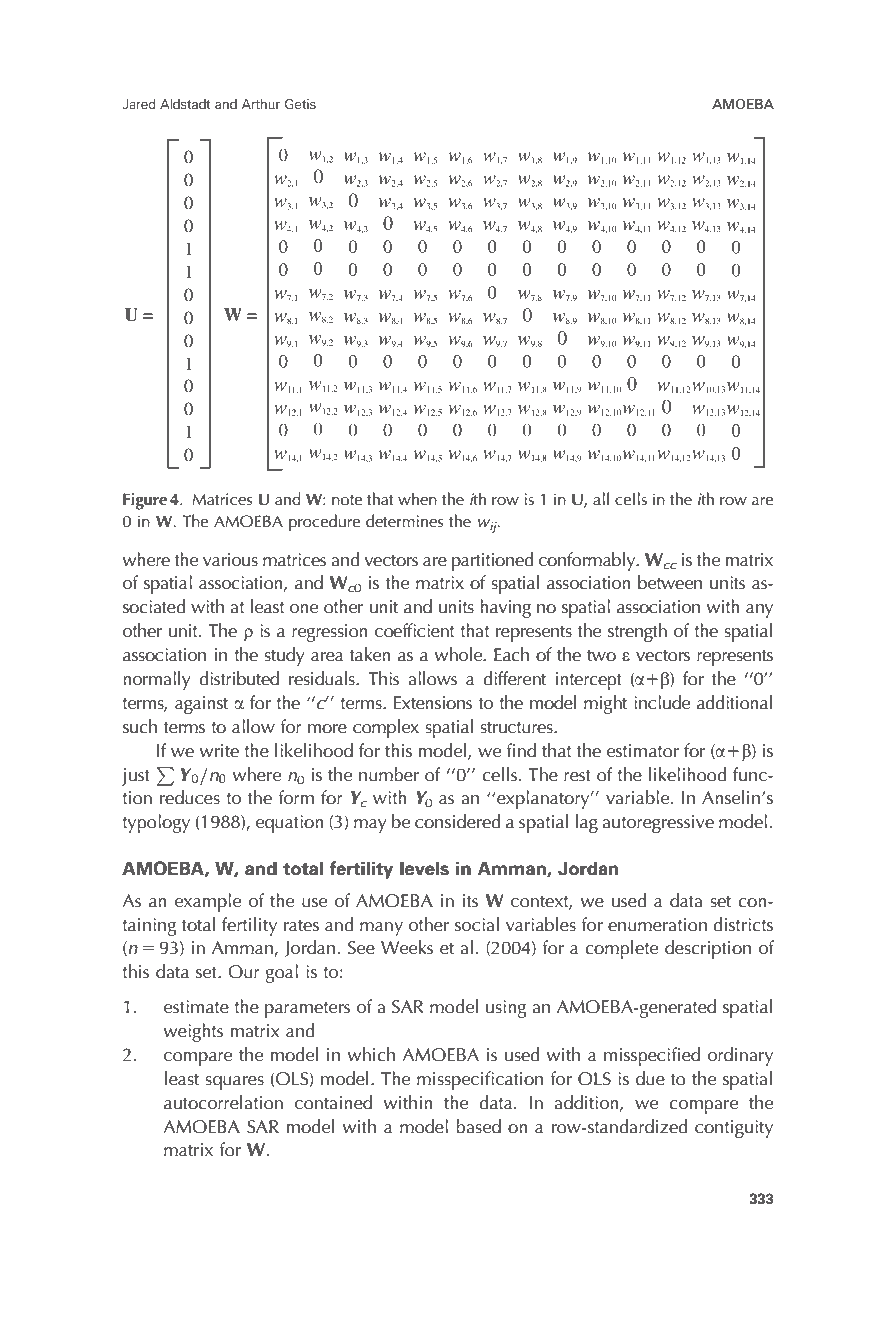 This page has width=896, height=1328. Describe the element at coordinates (230, 560) in the page. I see `various` at that location.
